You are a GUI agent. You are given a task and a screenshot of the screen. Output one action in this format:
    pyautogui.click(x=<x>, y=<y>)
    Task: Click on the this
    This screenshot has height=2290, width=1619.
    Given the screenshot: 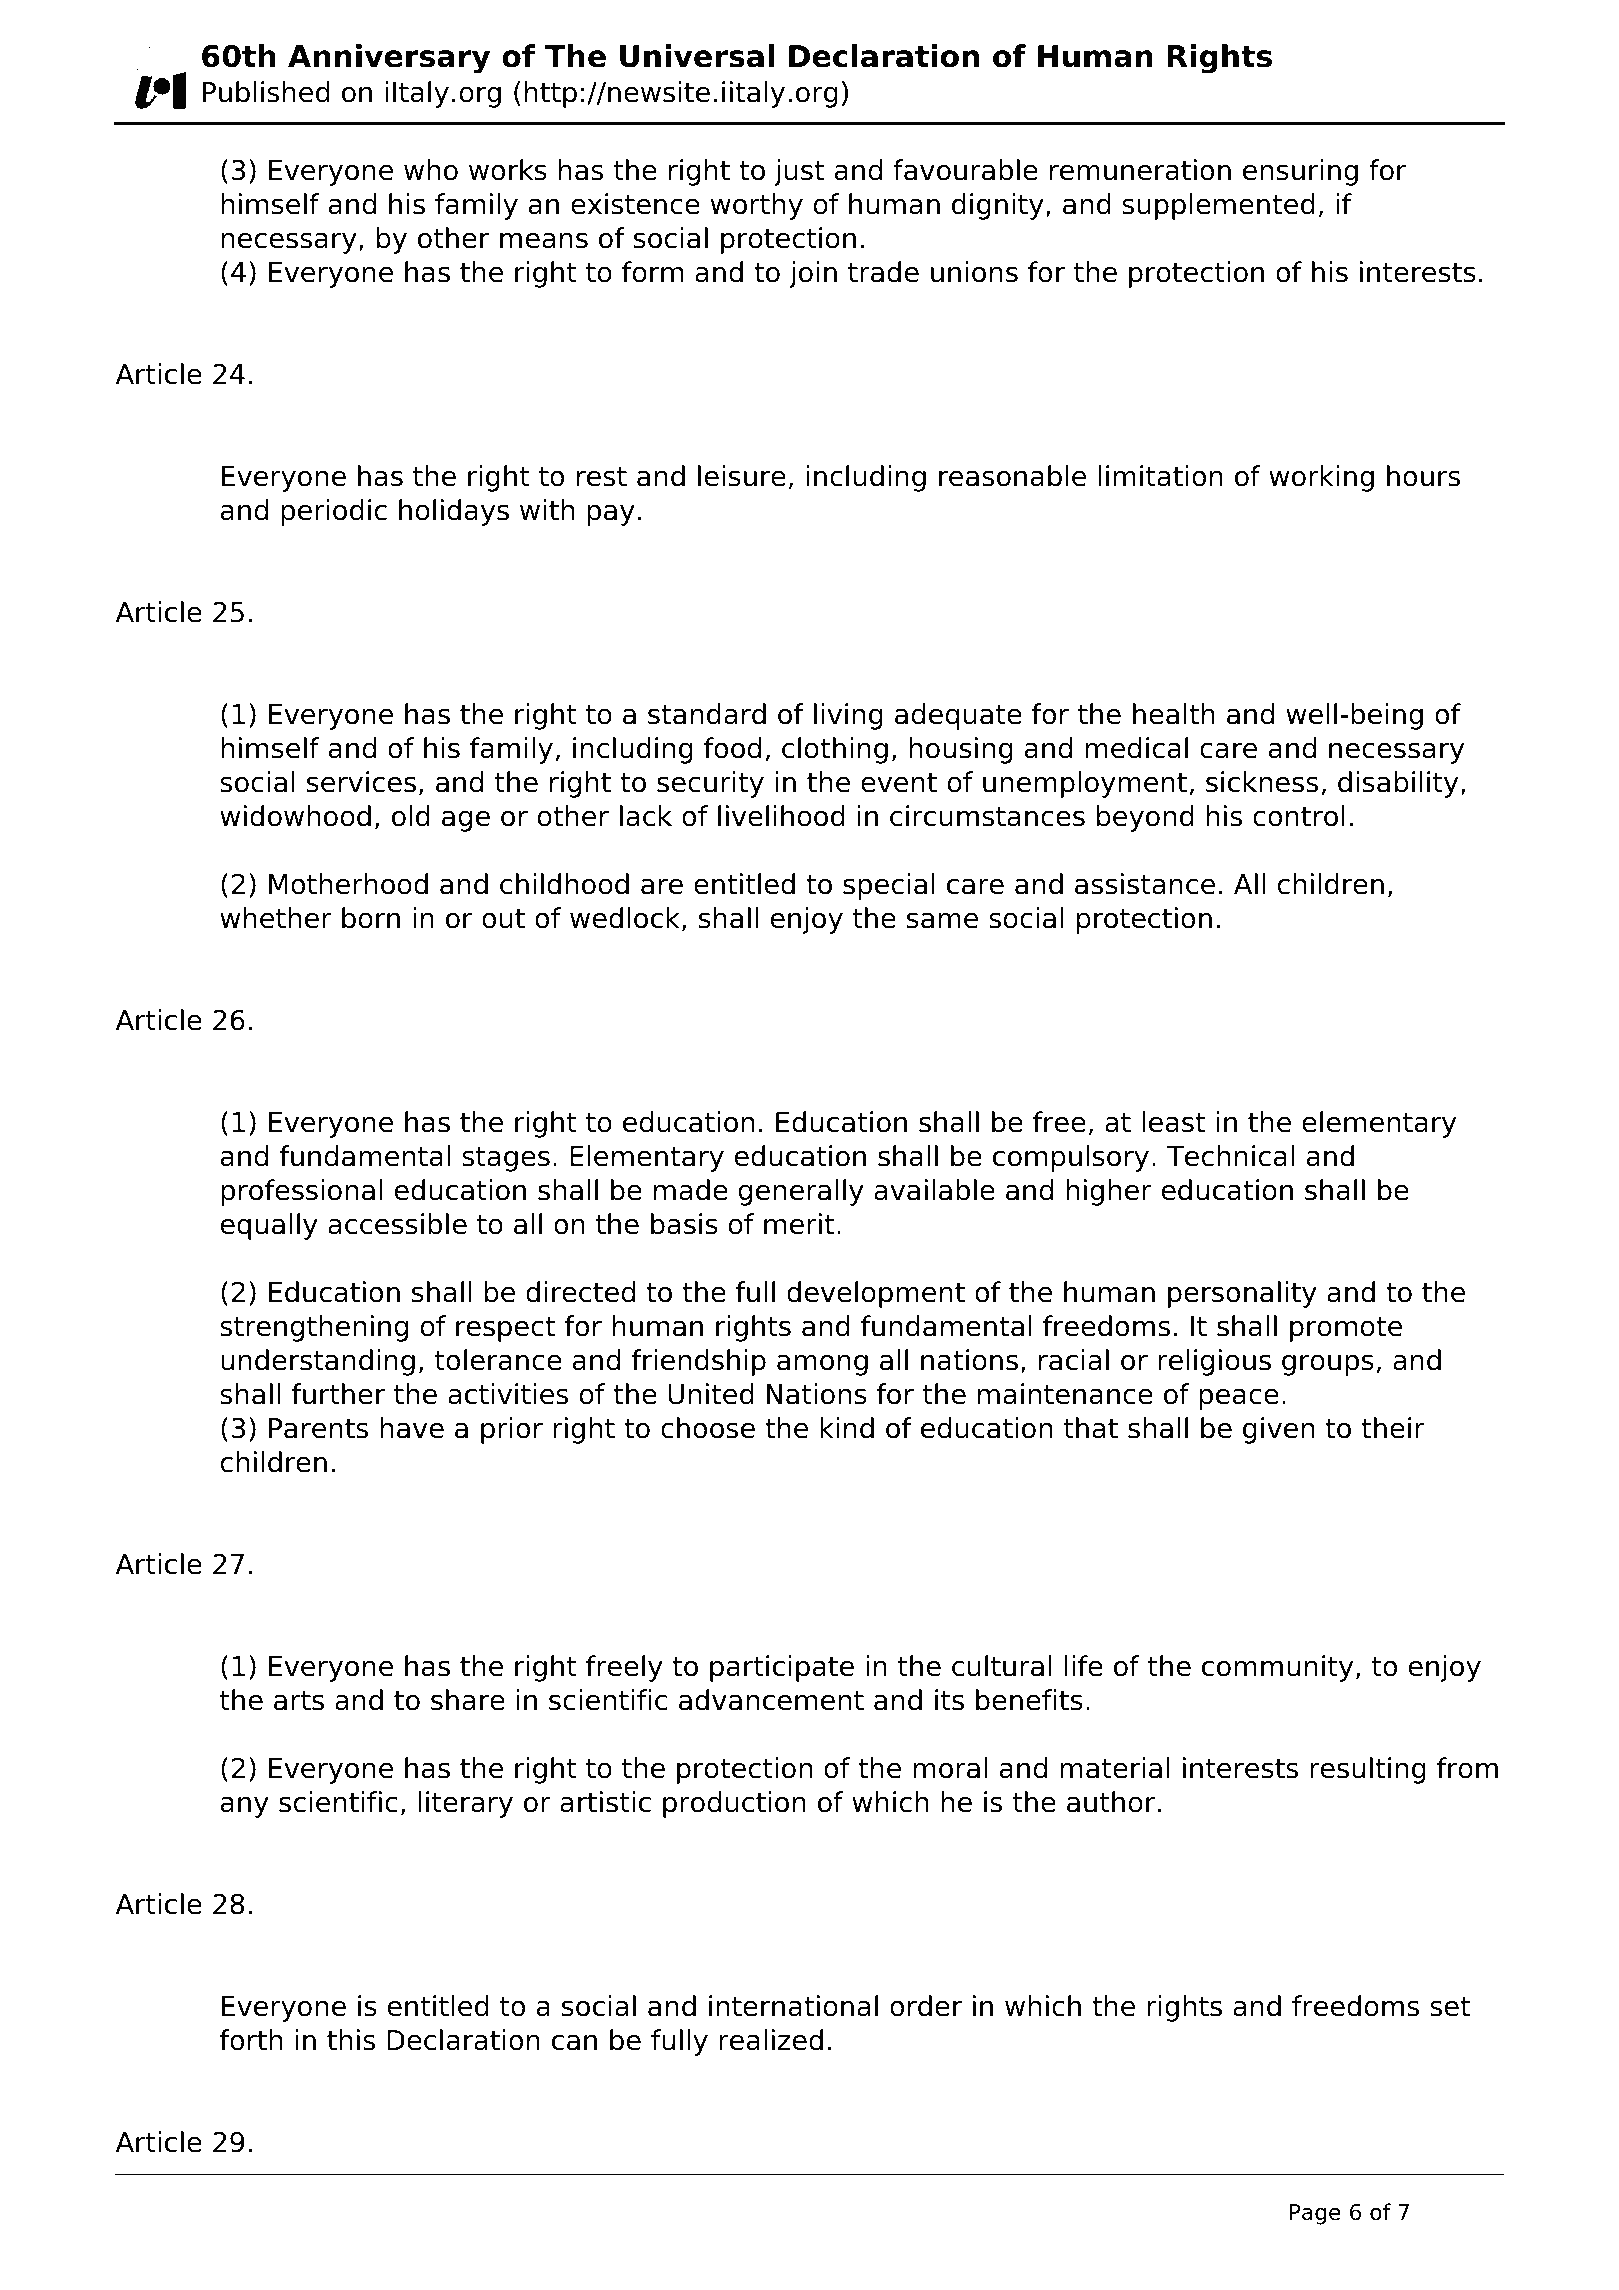 What is the action you would take?
    pyautogui.click(x=351, y=2040)
